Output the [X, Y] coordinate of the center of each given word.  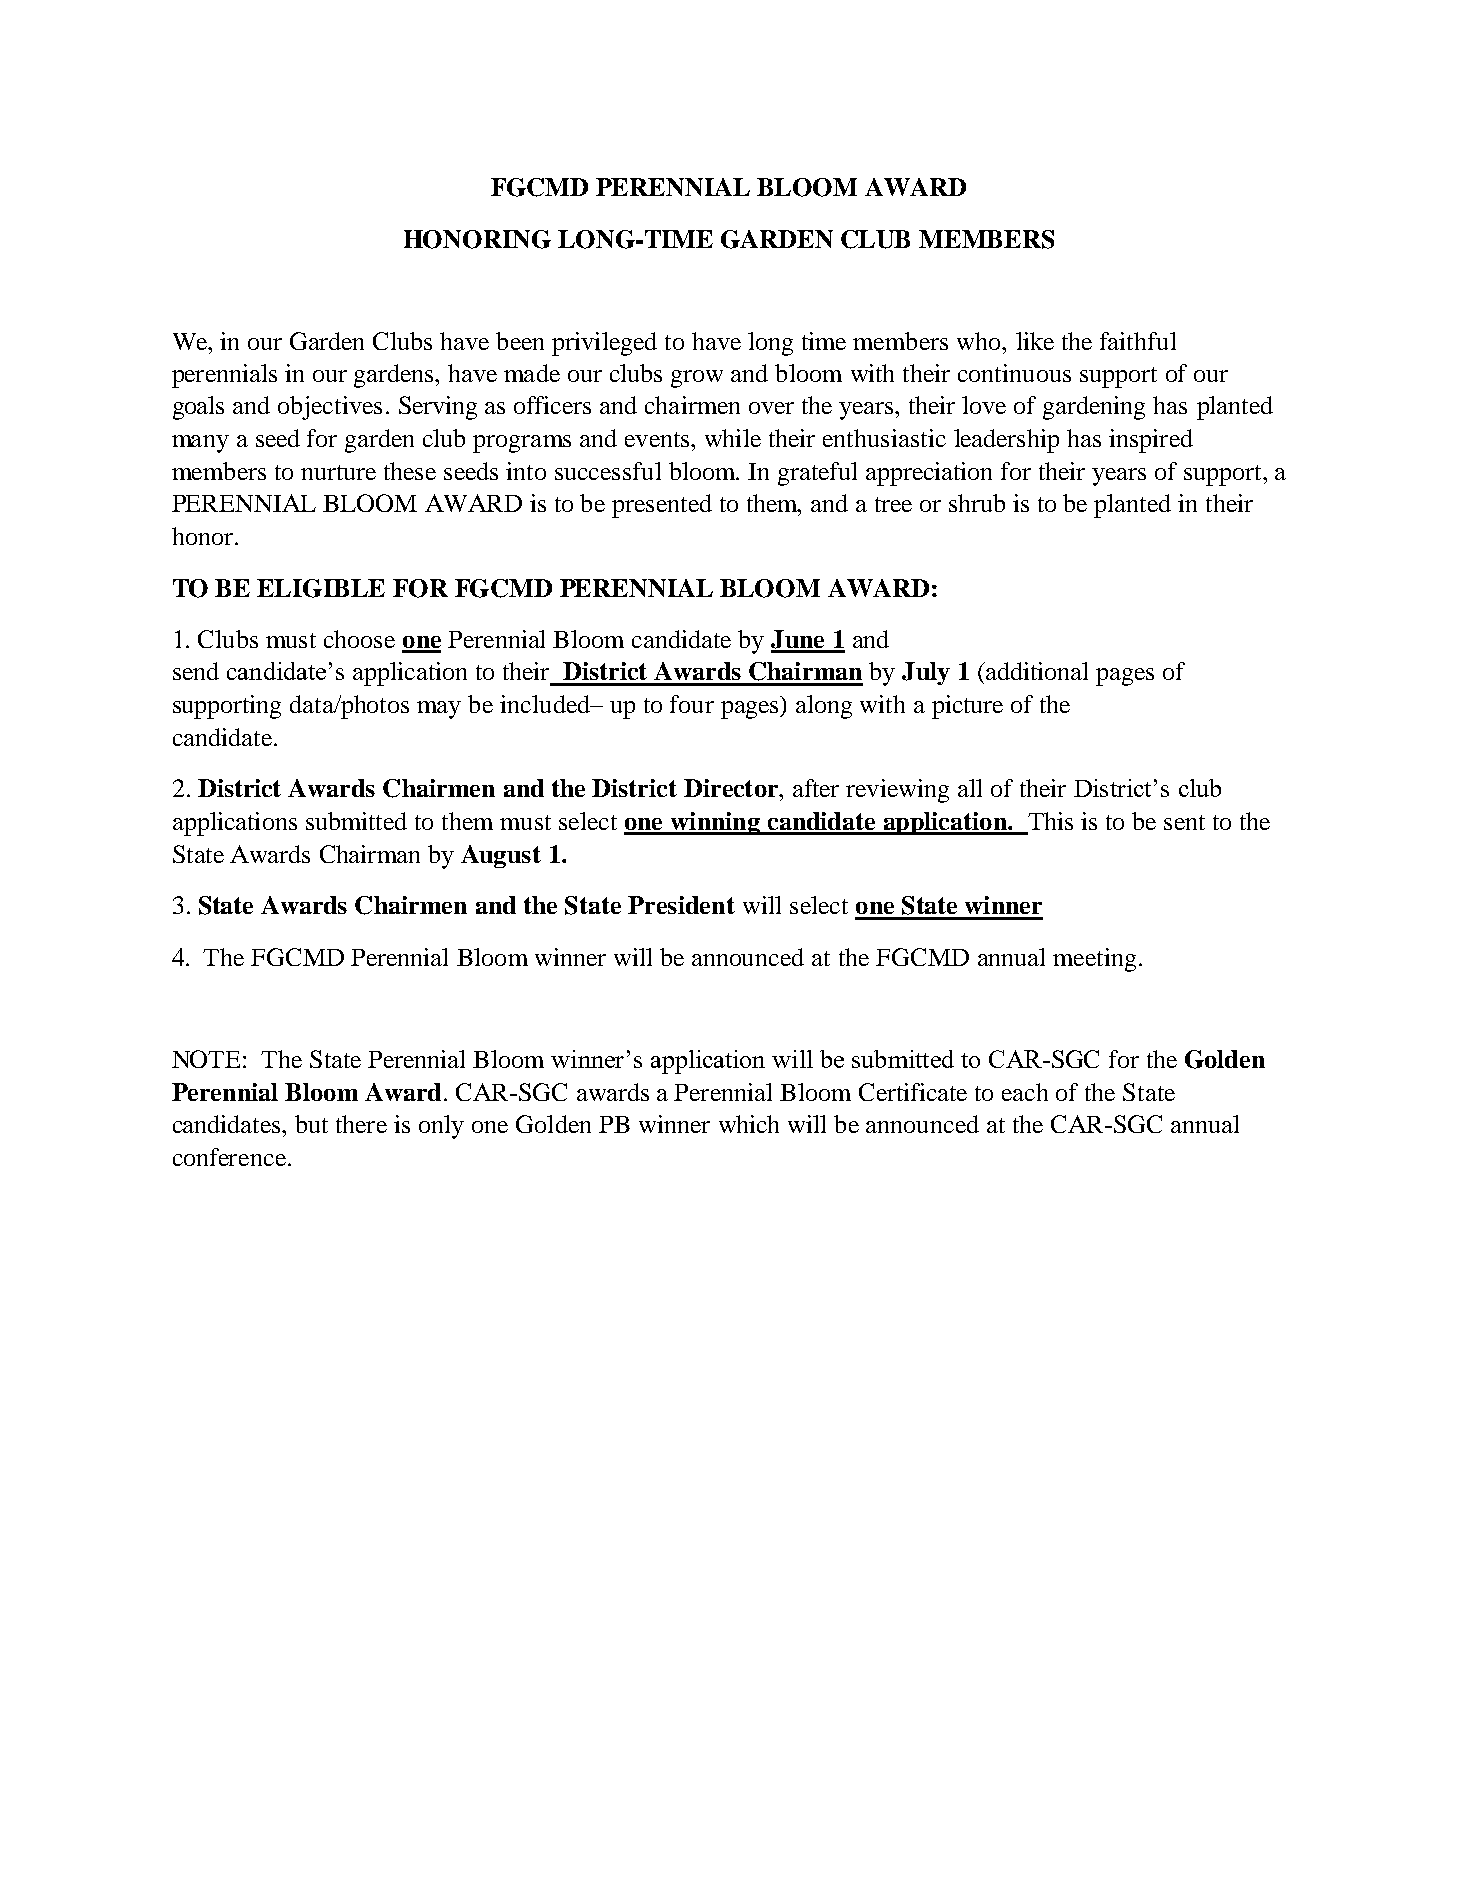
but [311, 1124]
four [692, 704]
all [970, 788]
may [439, 710]
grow [697, 379]
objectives [330, 408]
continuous [1014, 373]
